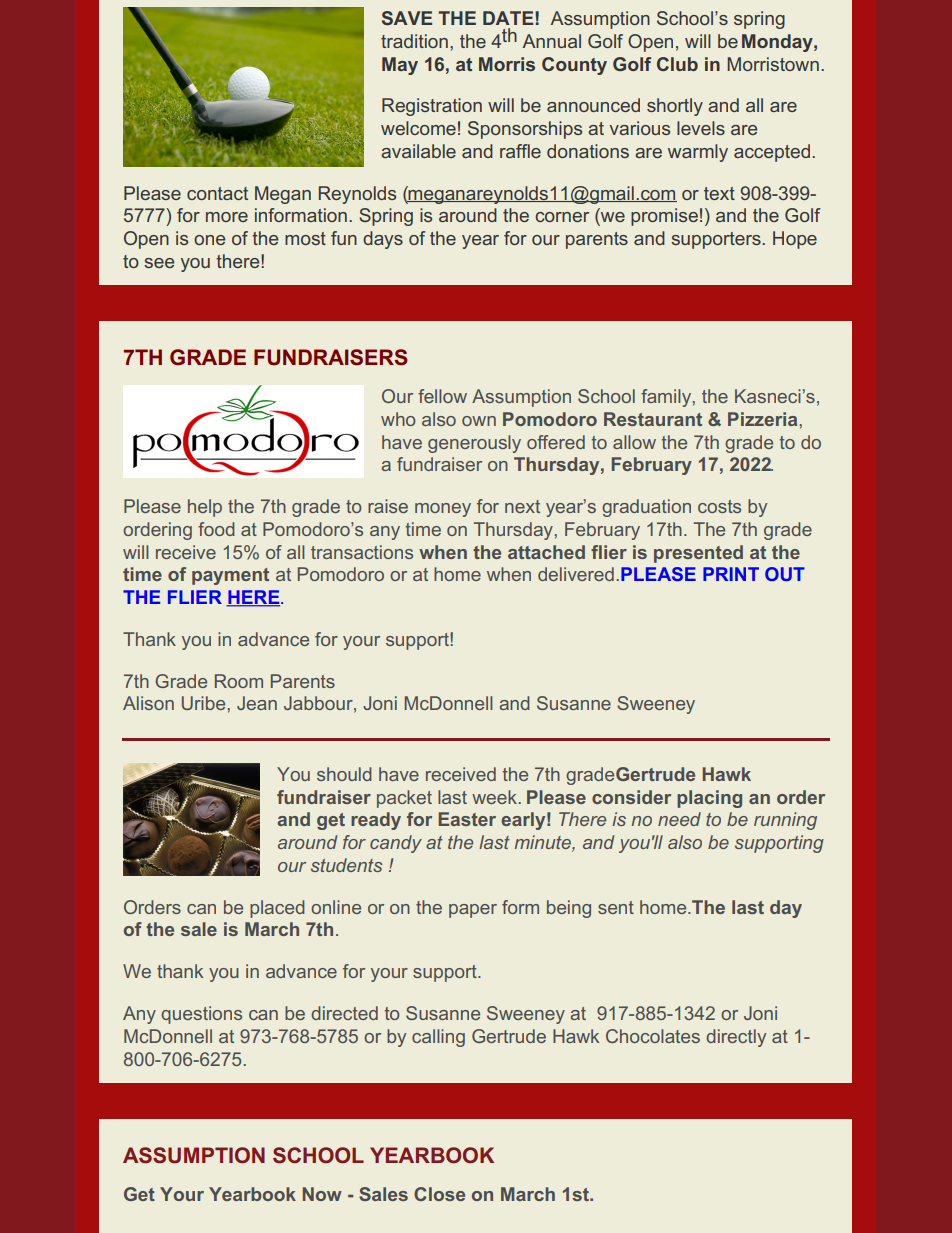  Describe the element at coordinates (709, 799) in the screenshot. I see `placing` at that location.
